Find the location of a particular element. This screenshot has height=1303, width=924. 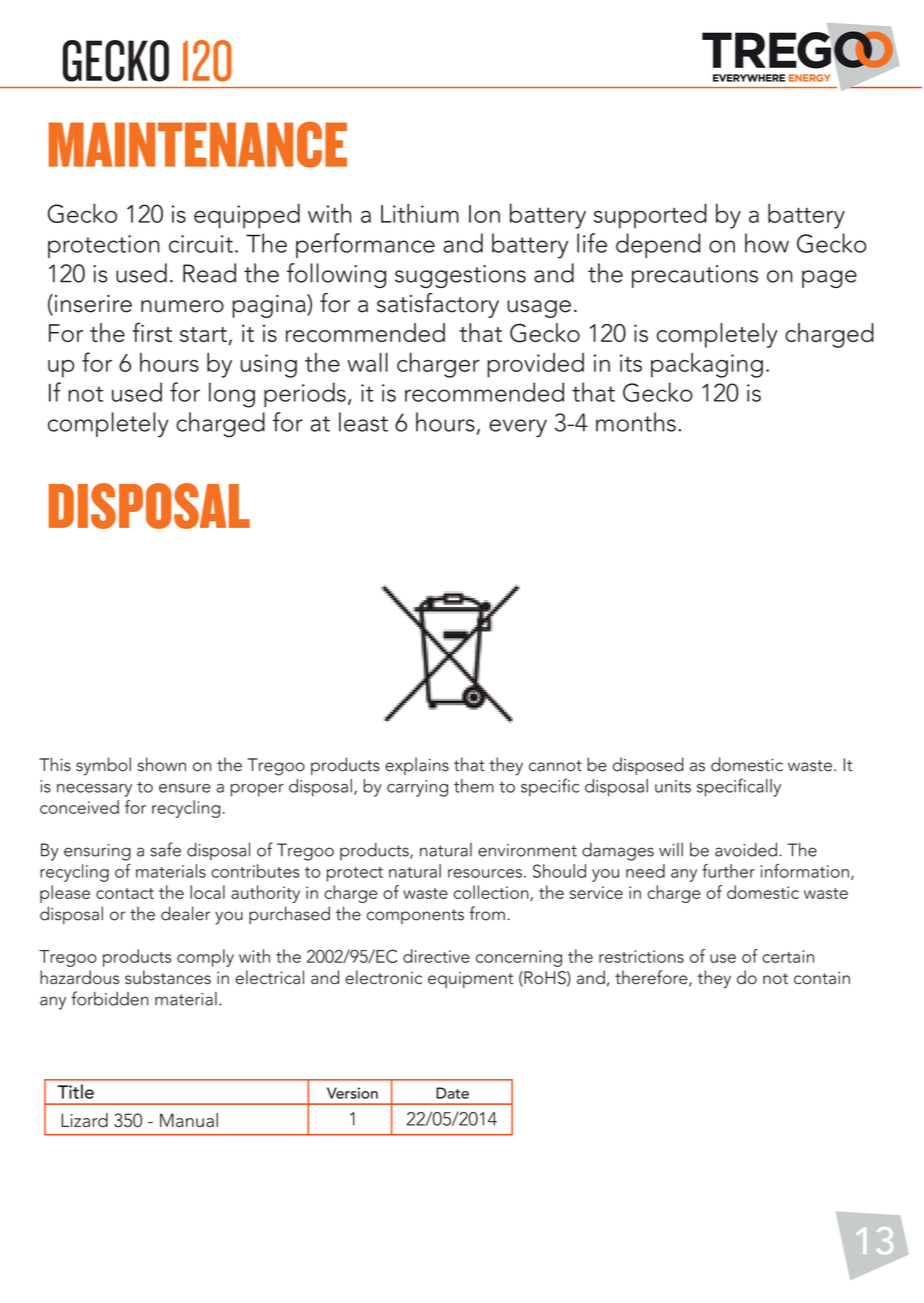

disposed is located at coordinates (648, 766).
